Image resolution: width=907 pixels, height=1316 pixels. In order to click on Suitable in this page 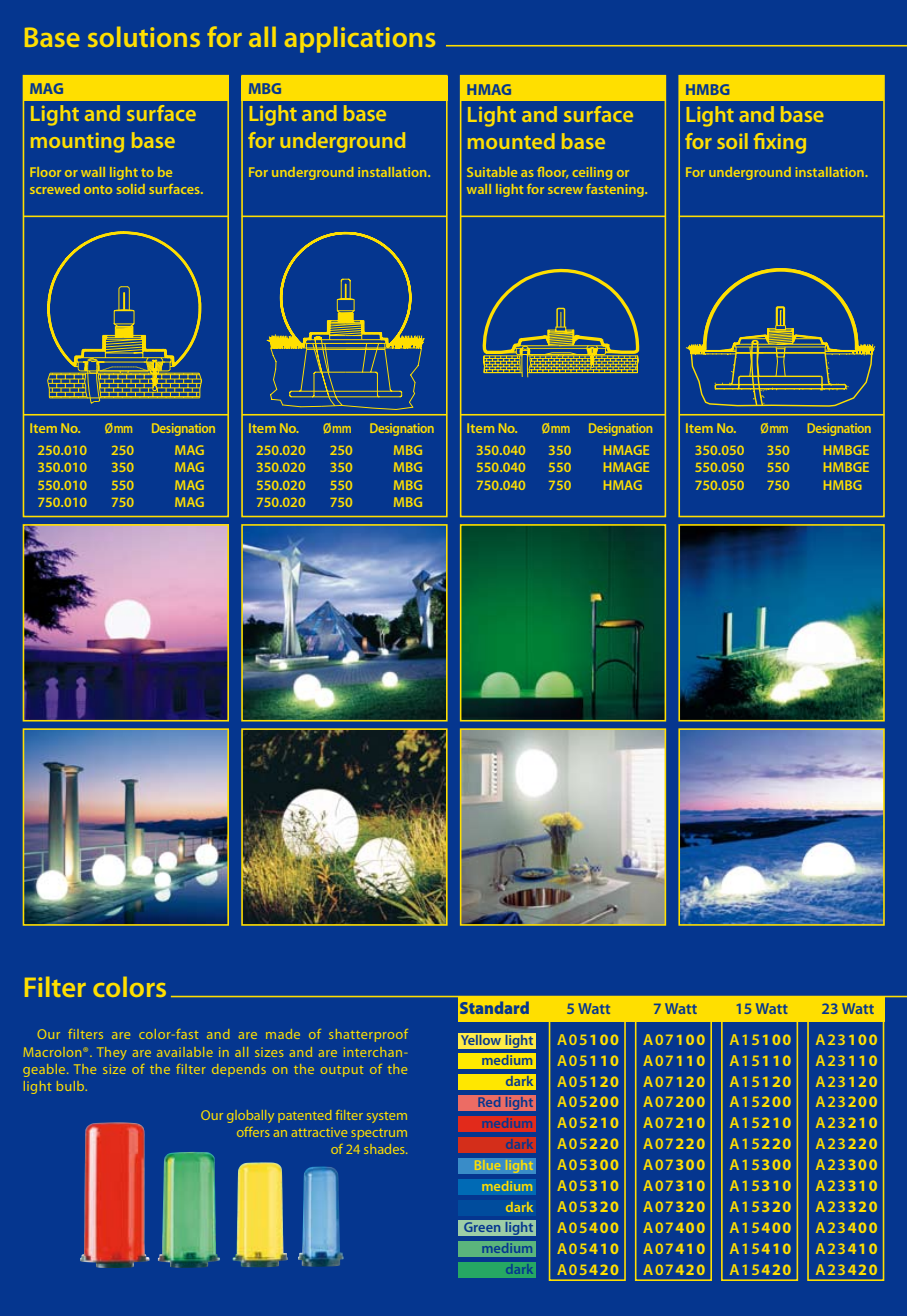, I will do `click(492, 172)`.
